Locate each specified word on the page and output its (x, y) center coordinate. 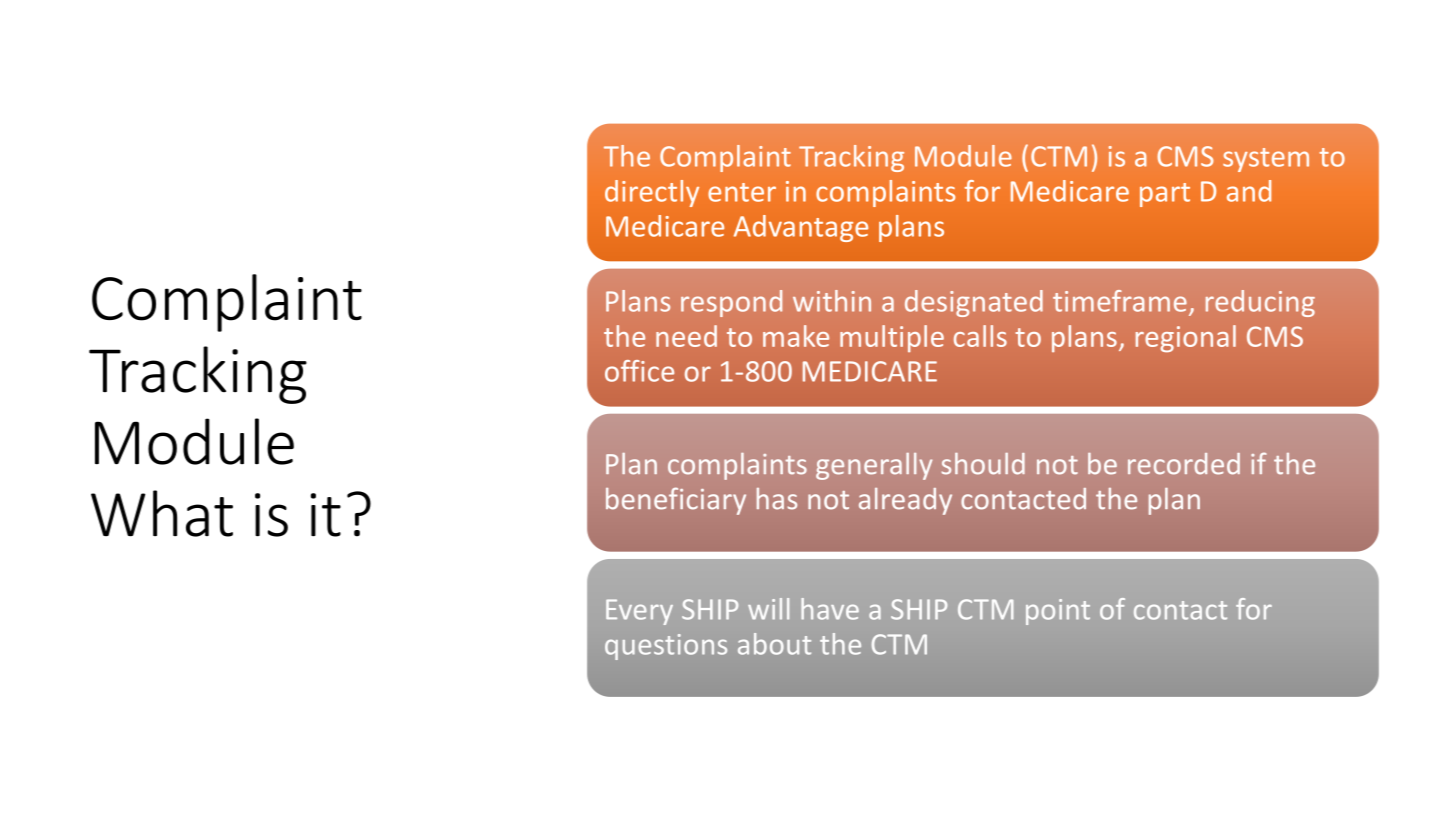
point (1058, 612)
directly (652, 193)
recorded (1184, 464)
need (686, 336)
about (774, 644)
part (1165, 195)
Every (639, 612)
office (639, 371)
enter (742, 192)
